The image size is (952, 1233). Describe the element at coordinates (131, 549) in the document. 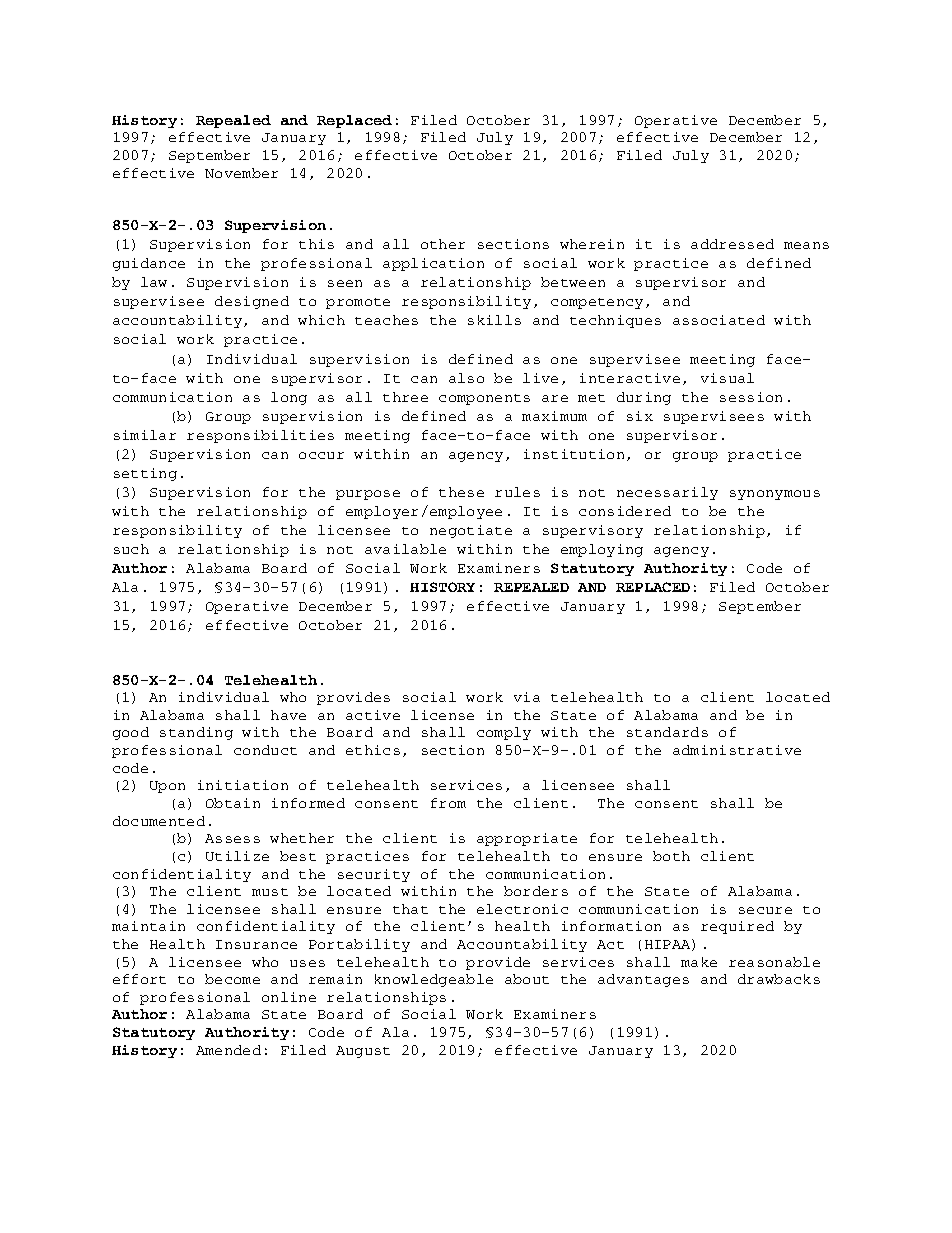

I see `such` at that location.
